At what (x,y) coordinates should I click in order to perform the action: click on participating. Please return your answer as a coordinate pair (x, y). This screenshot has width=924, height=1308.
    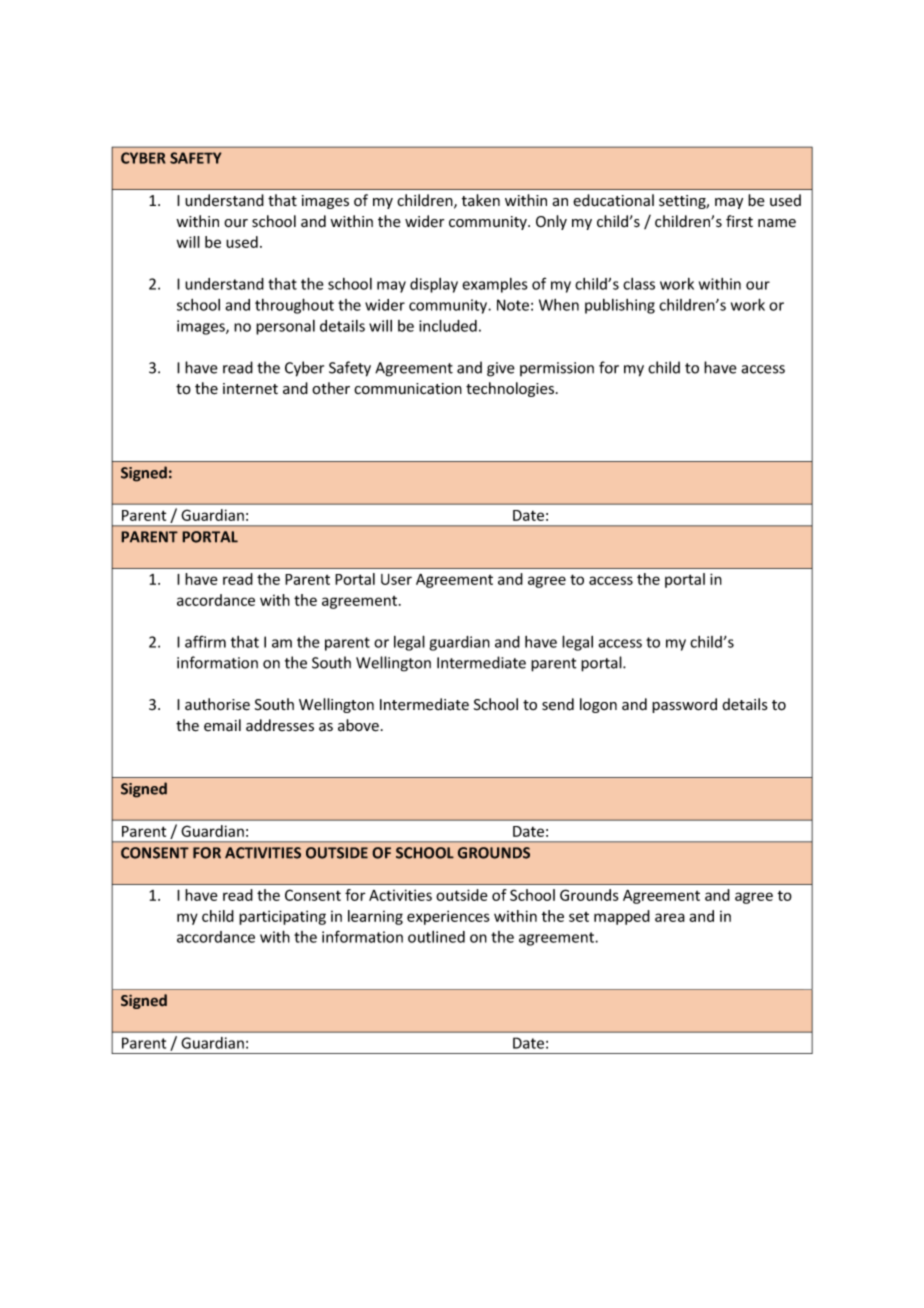
    Looking at the image, I should click on (282, 917).
